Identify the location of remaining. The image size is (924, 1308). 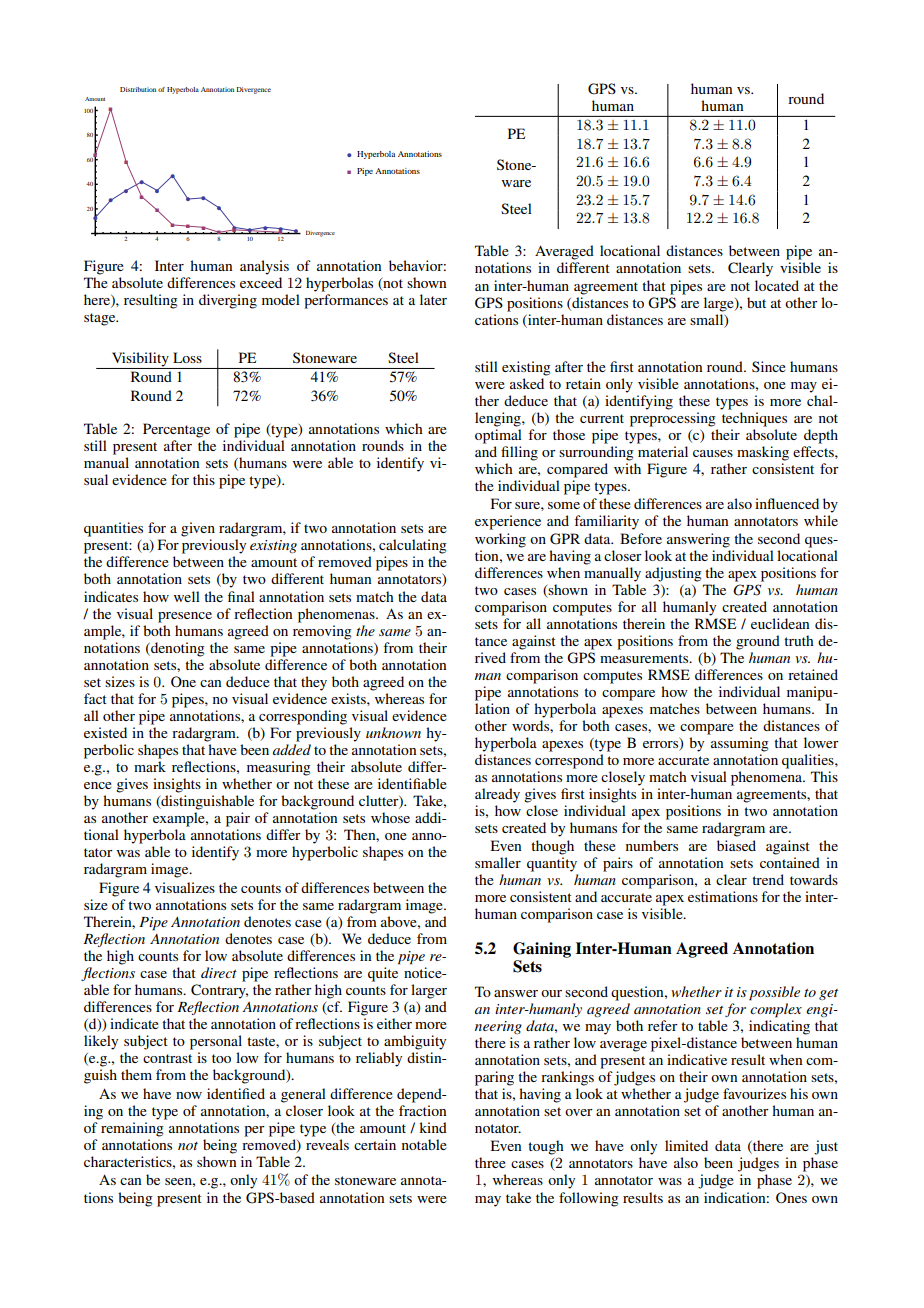
(132, 1129).
